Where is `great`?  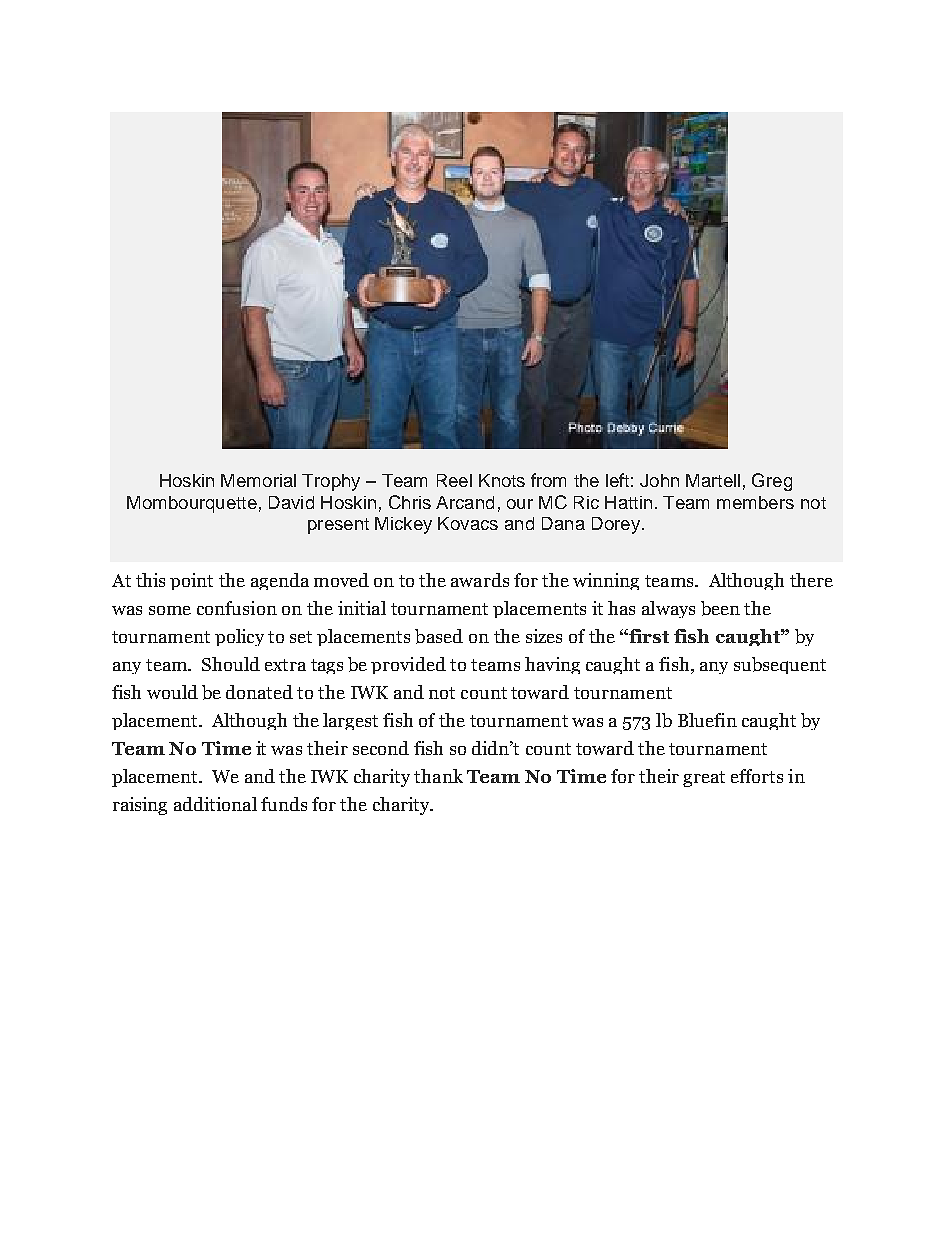
great is located at coordinates (704, 779).
